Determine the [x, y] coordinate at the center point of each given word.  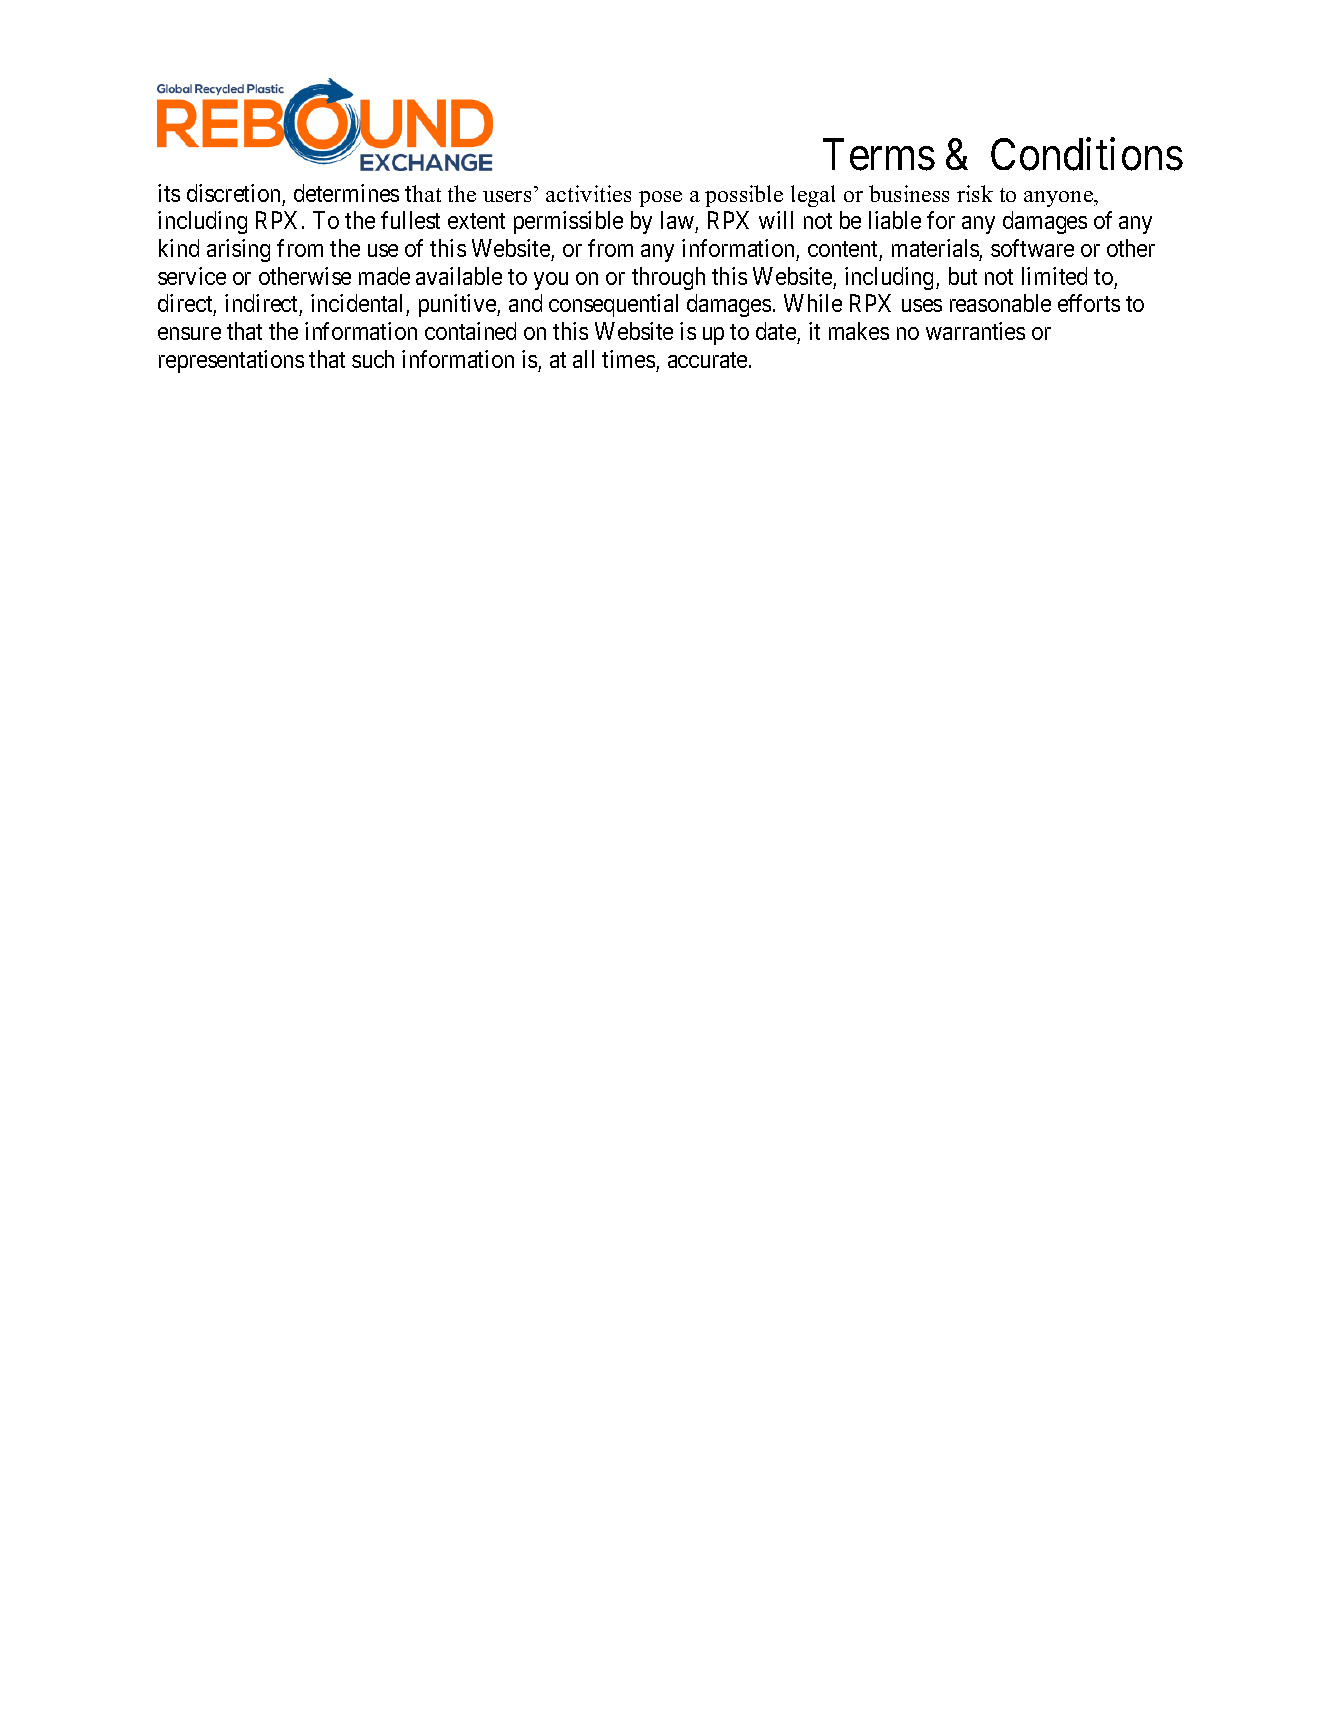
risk [975, 193]
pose [660, 199]
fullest [410, 220]
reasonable [1000, 303]
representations [231, 361]
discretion [233, 193]
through [668, 278]
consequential [613, 305]
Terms [879, 155]
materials [935, 248]
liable [895, 220]
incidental [359, 305]
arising [238, 250]
